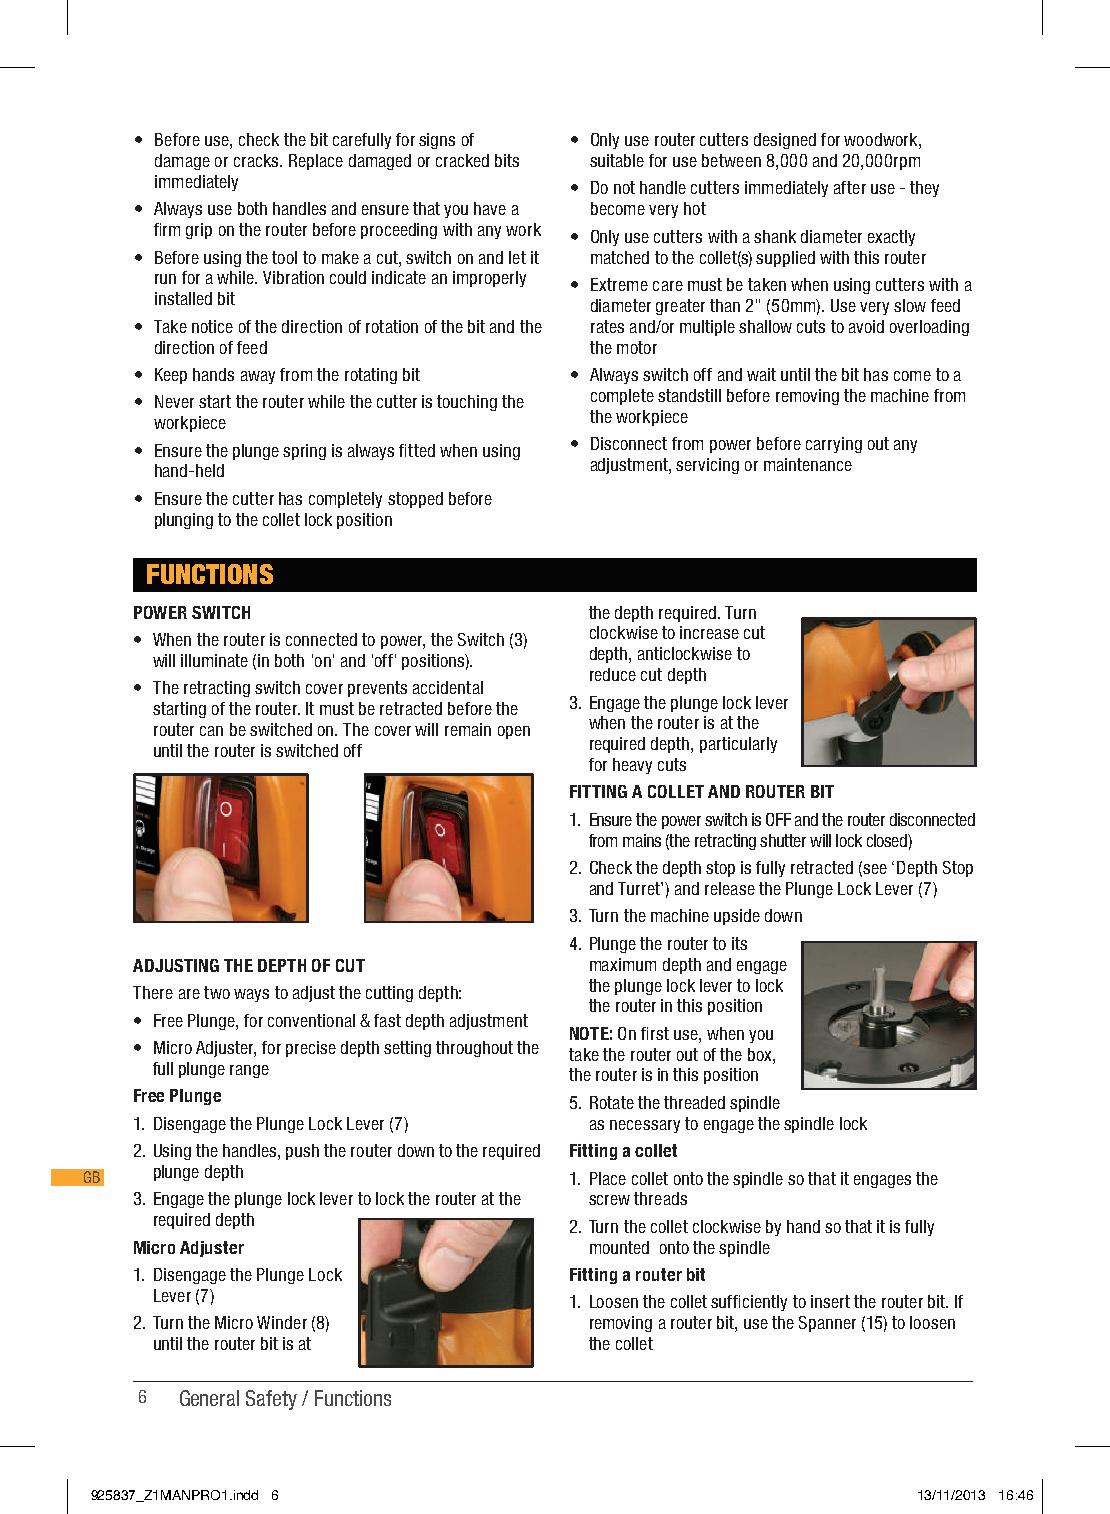  What do you see at coordinates (271, 1400) in the screenshot?
I see `Safety` at bounding box center [271, 1400].
